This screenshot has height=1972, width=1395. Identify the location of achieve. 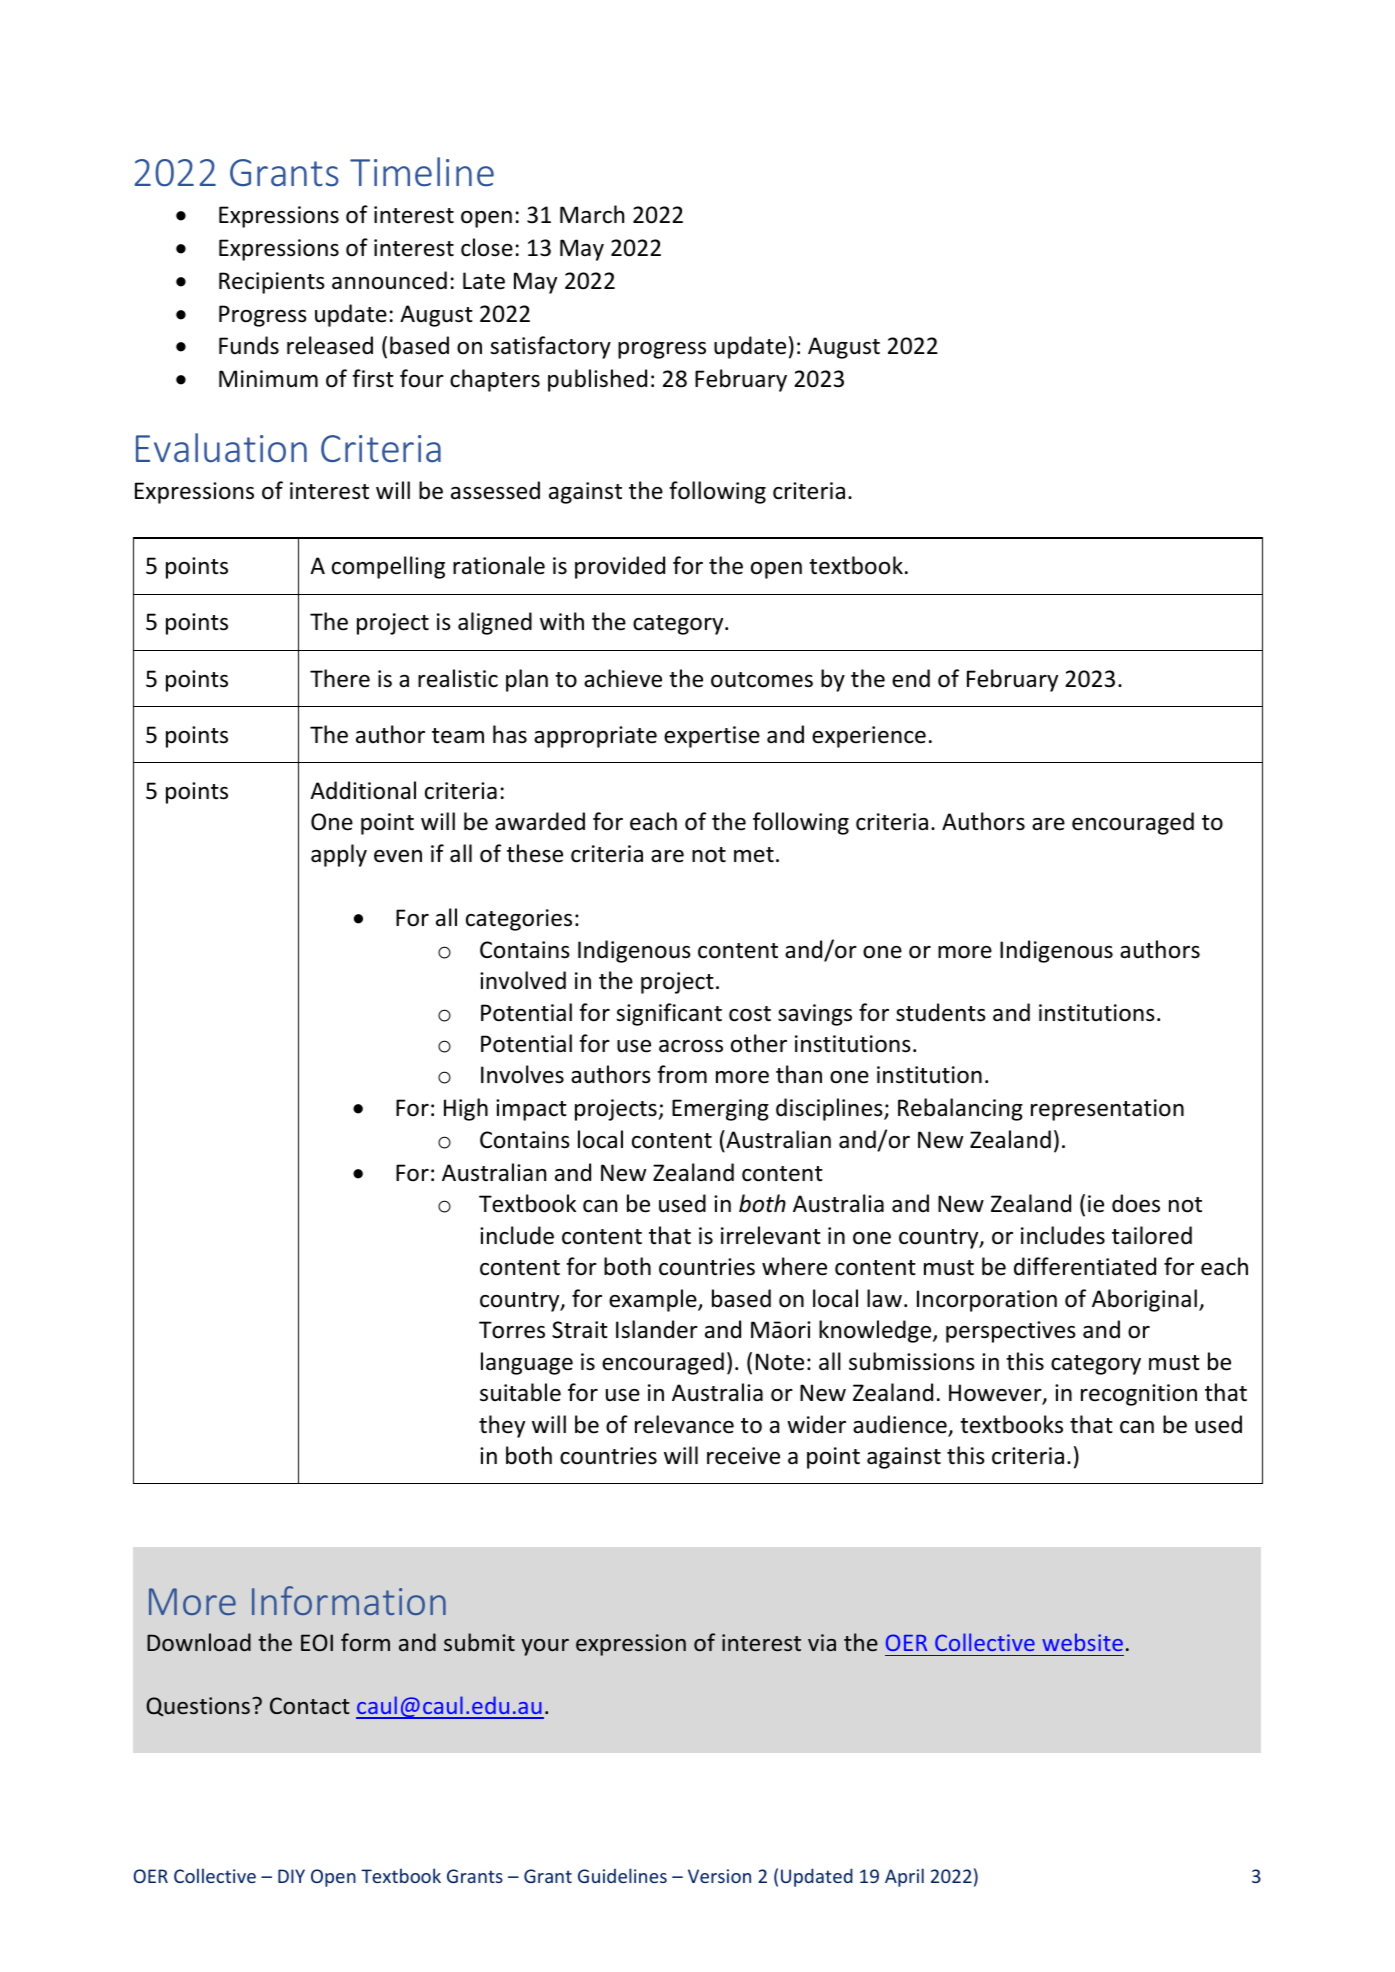
(623, 678).
